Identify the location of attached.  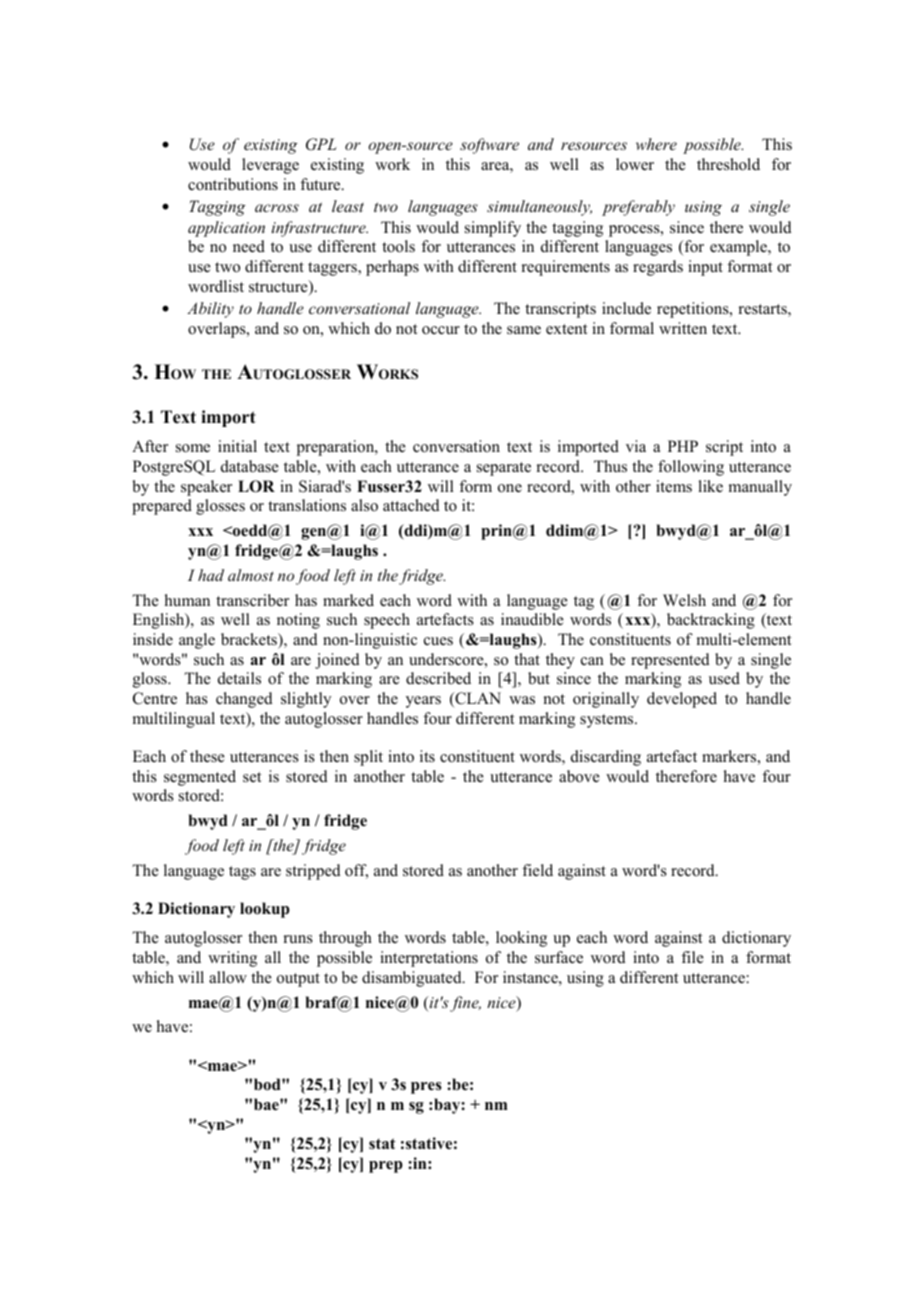
(411, 505).
